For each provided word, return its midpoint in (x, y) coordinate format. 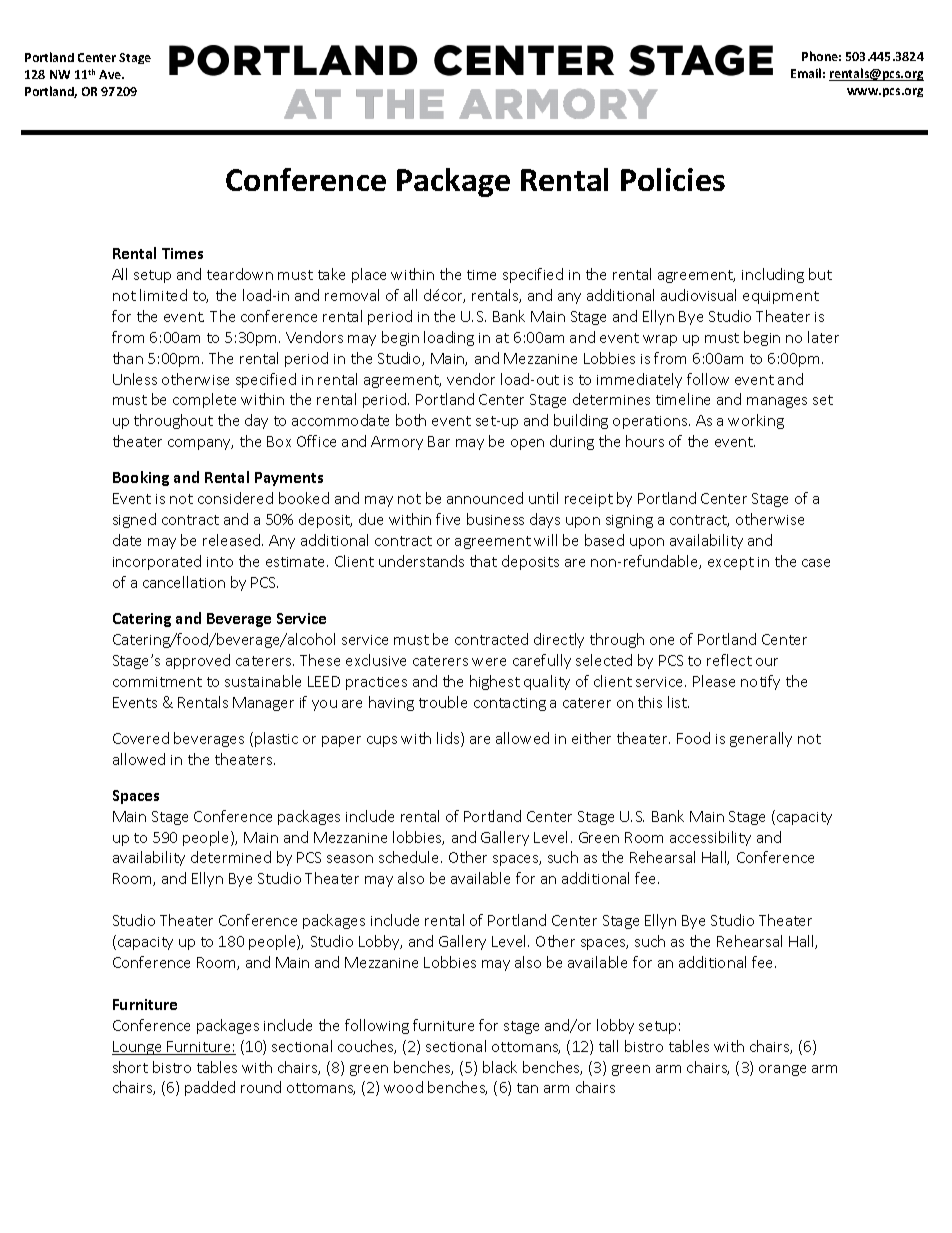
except (731, 563)
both (411, 420)
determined (231, 857)
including (773, 275)
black (500, 1067)
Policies (673, 179)
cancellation (184, 582)
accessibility (710, 838)
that (483, 561)
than (128, 358)
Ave (111, 74)
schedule (410, 857)
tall (608, 1046)
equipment (781, 297)
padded (210, 1088)
